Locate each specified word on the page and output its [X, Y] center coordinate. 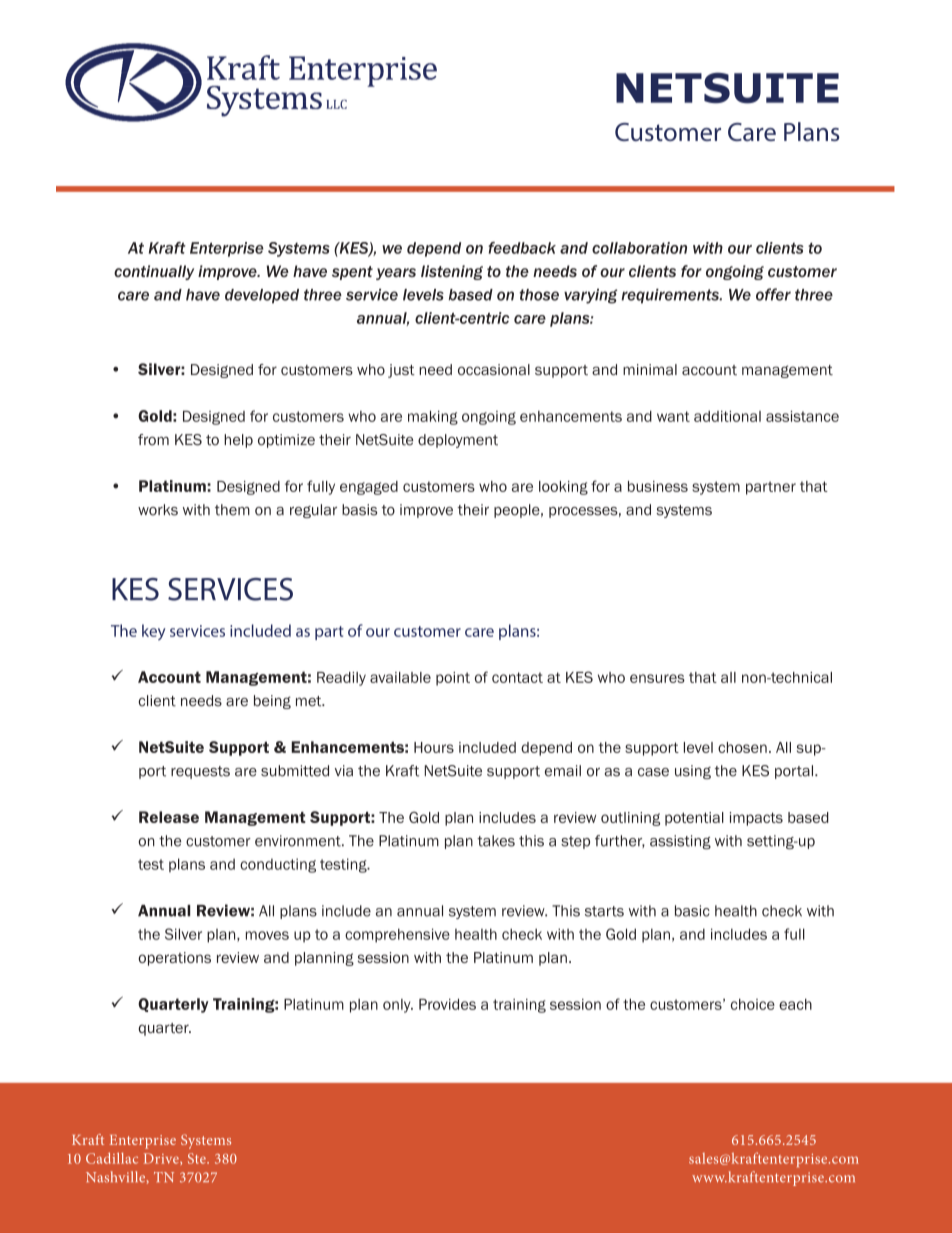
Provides [447, 1004]
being [272, 702]
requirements [671, 296]
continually [154, 272]
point [453, 679]
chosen [742, 747]
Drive [162, 1158]
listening [452, 272]
